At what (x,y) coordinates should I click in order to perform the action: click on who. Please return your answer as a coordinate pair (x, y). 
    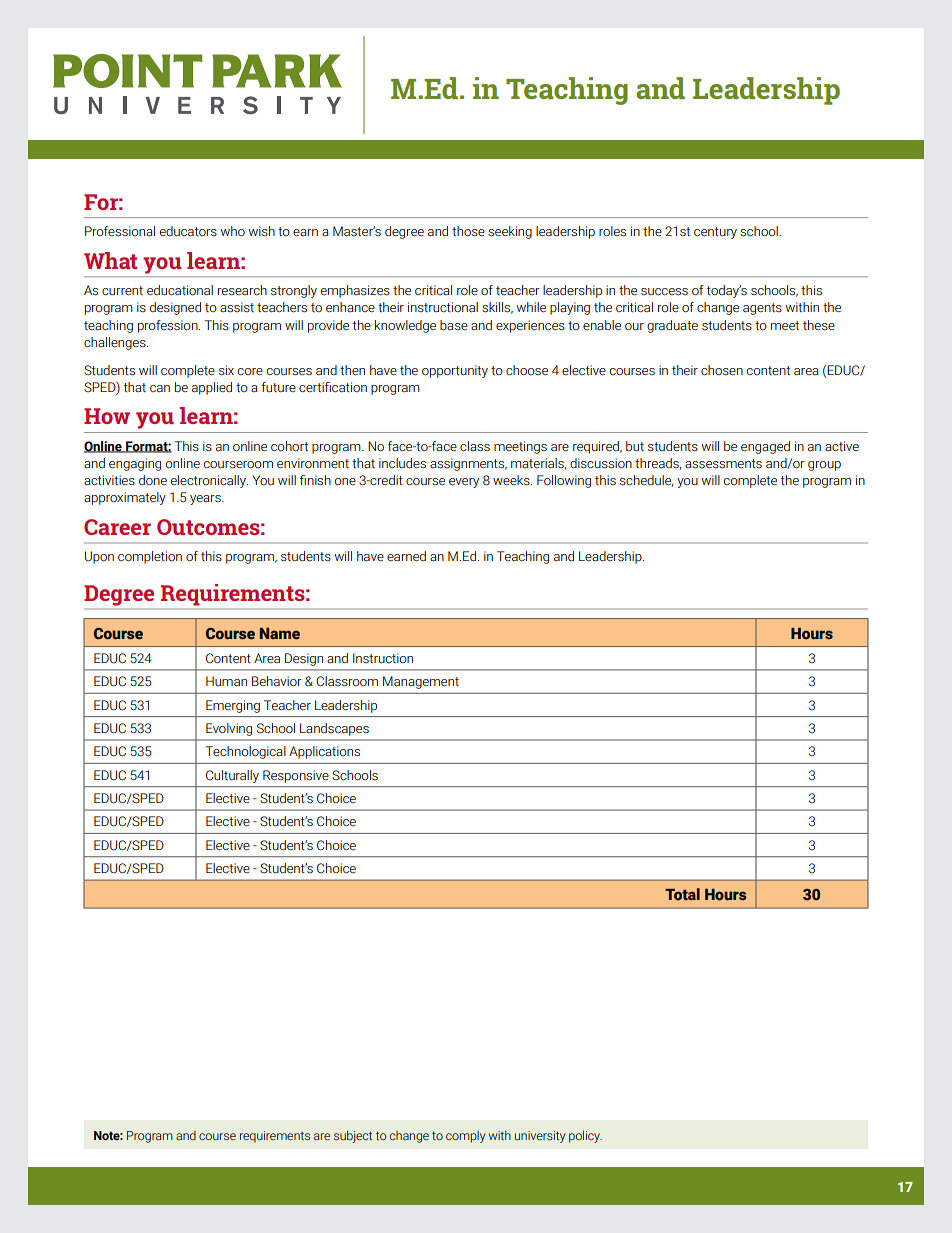
    Looking at the image, I should click on (232, 231).
